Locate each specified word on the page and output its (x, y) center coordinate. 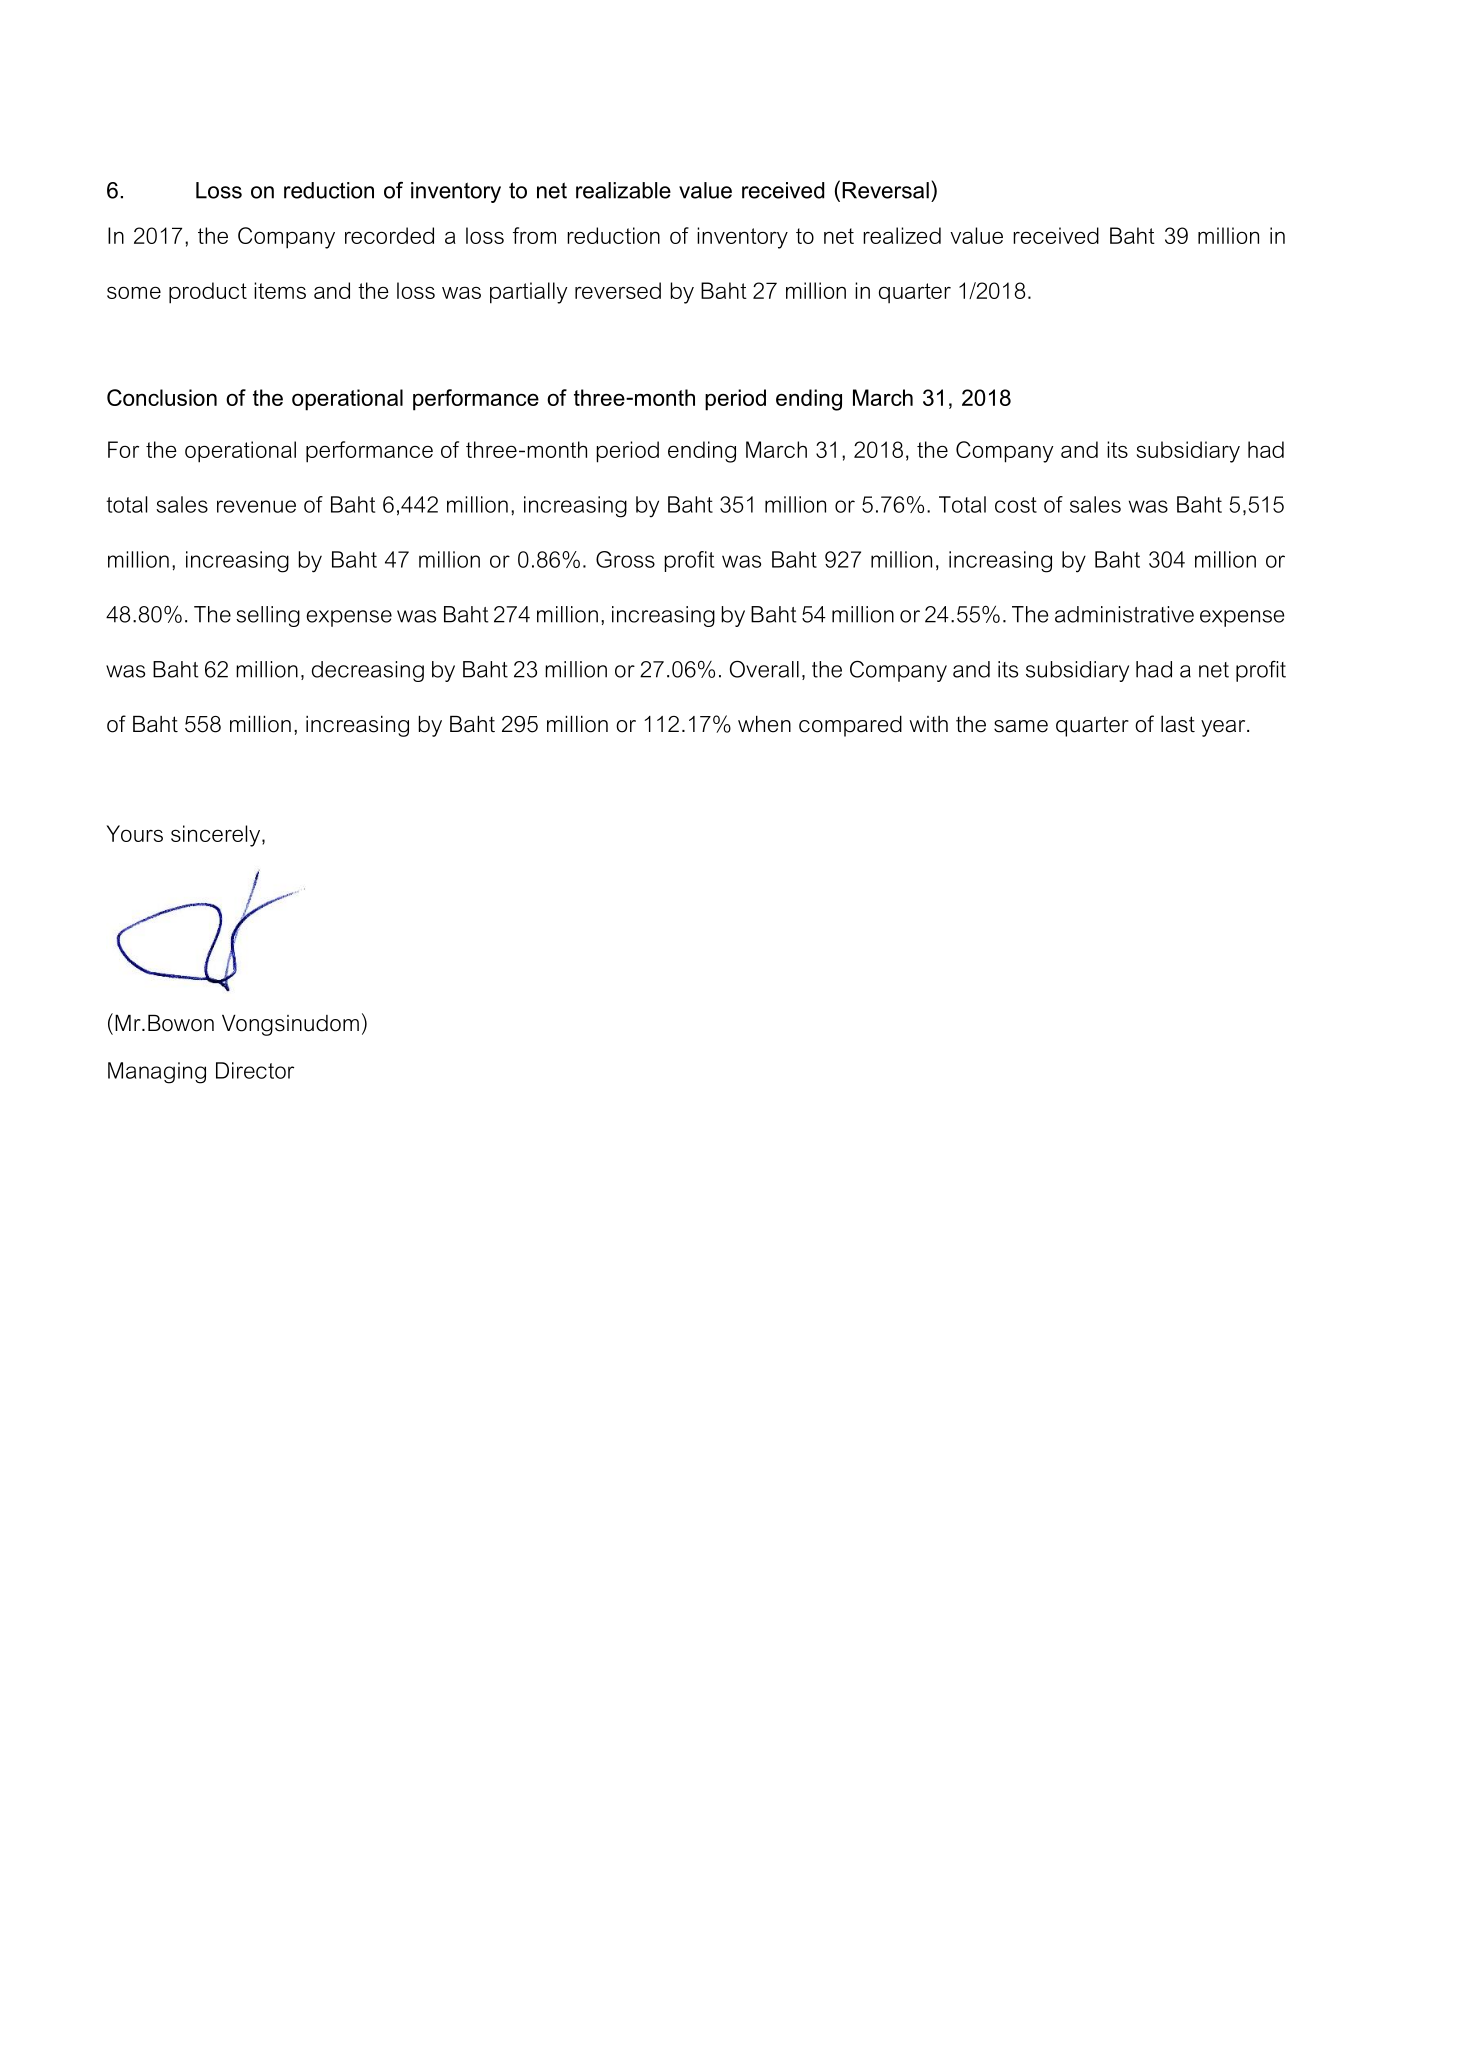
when (764, 724)
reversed (618, 290)
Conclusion (162, 397)
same (1021, 726)
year (1224, 728)
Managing (157, 1073)
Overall (764, 669)
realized (902, 235)
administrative (1124, 614)
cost (1016, 505)
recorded (389, 235)
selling (268, 616)
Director (255, 1070)
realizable (623, 190)
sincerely (217, 836)
